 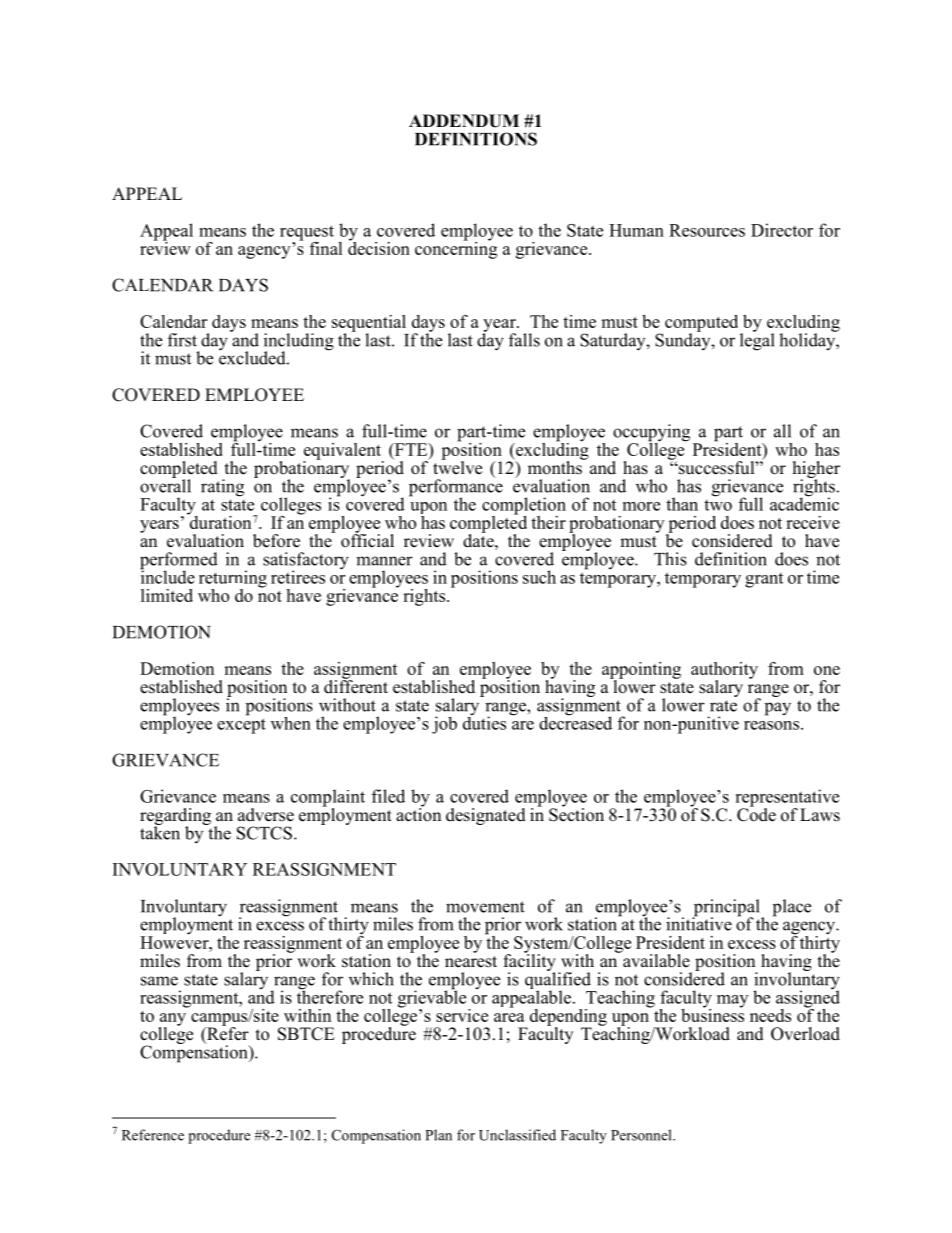 What do you see at coordinates (517, 1135) in the page?
I see `Unclassified` at bounding box center [517, 1135].
